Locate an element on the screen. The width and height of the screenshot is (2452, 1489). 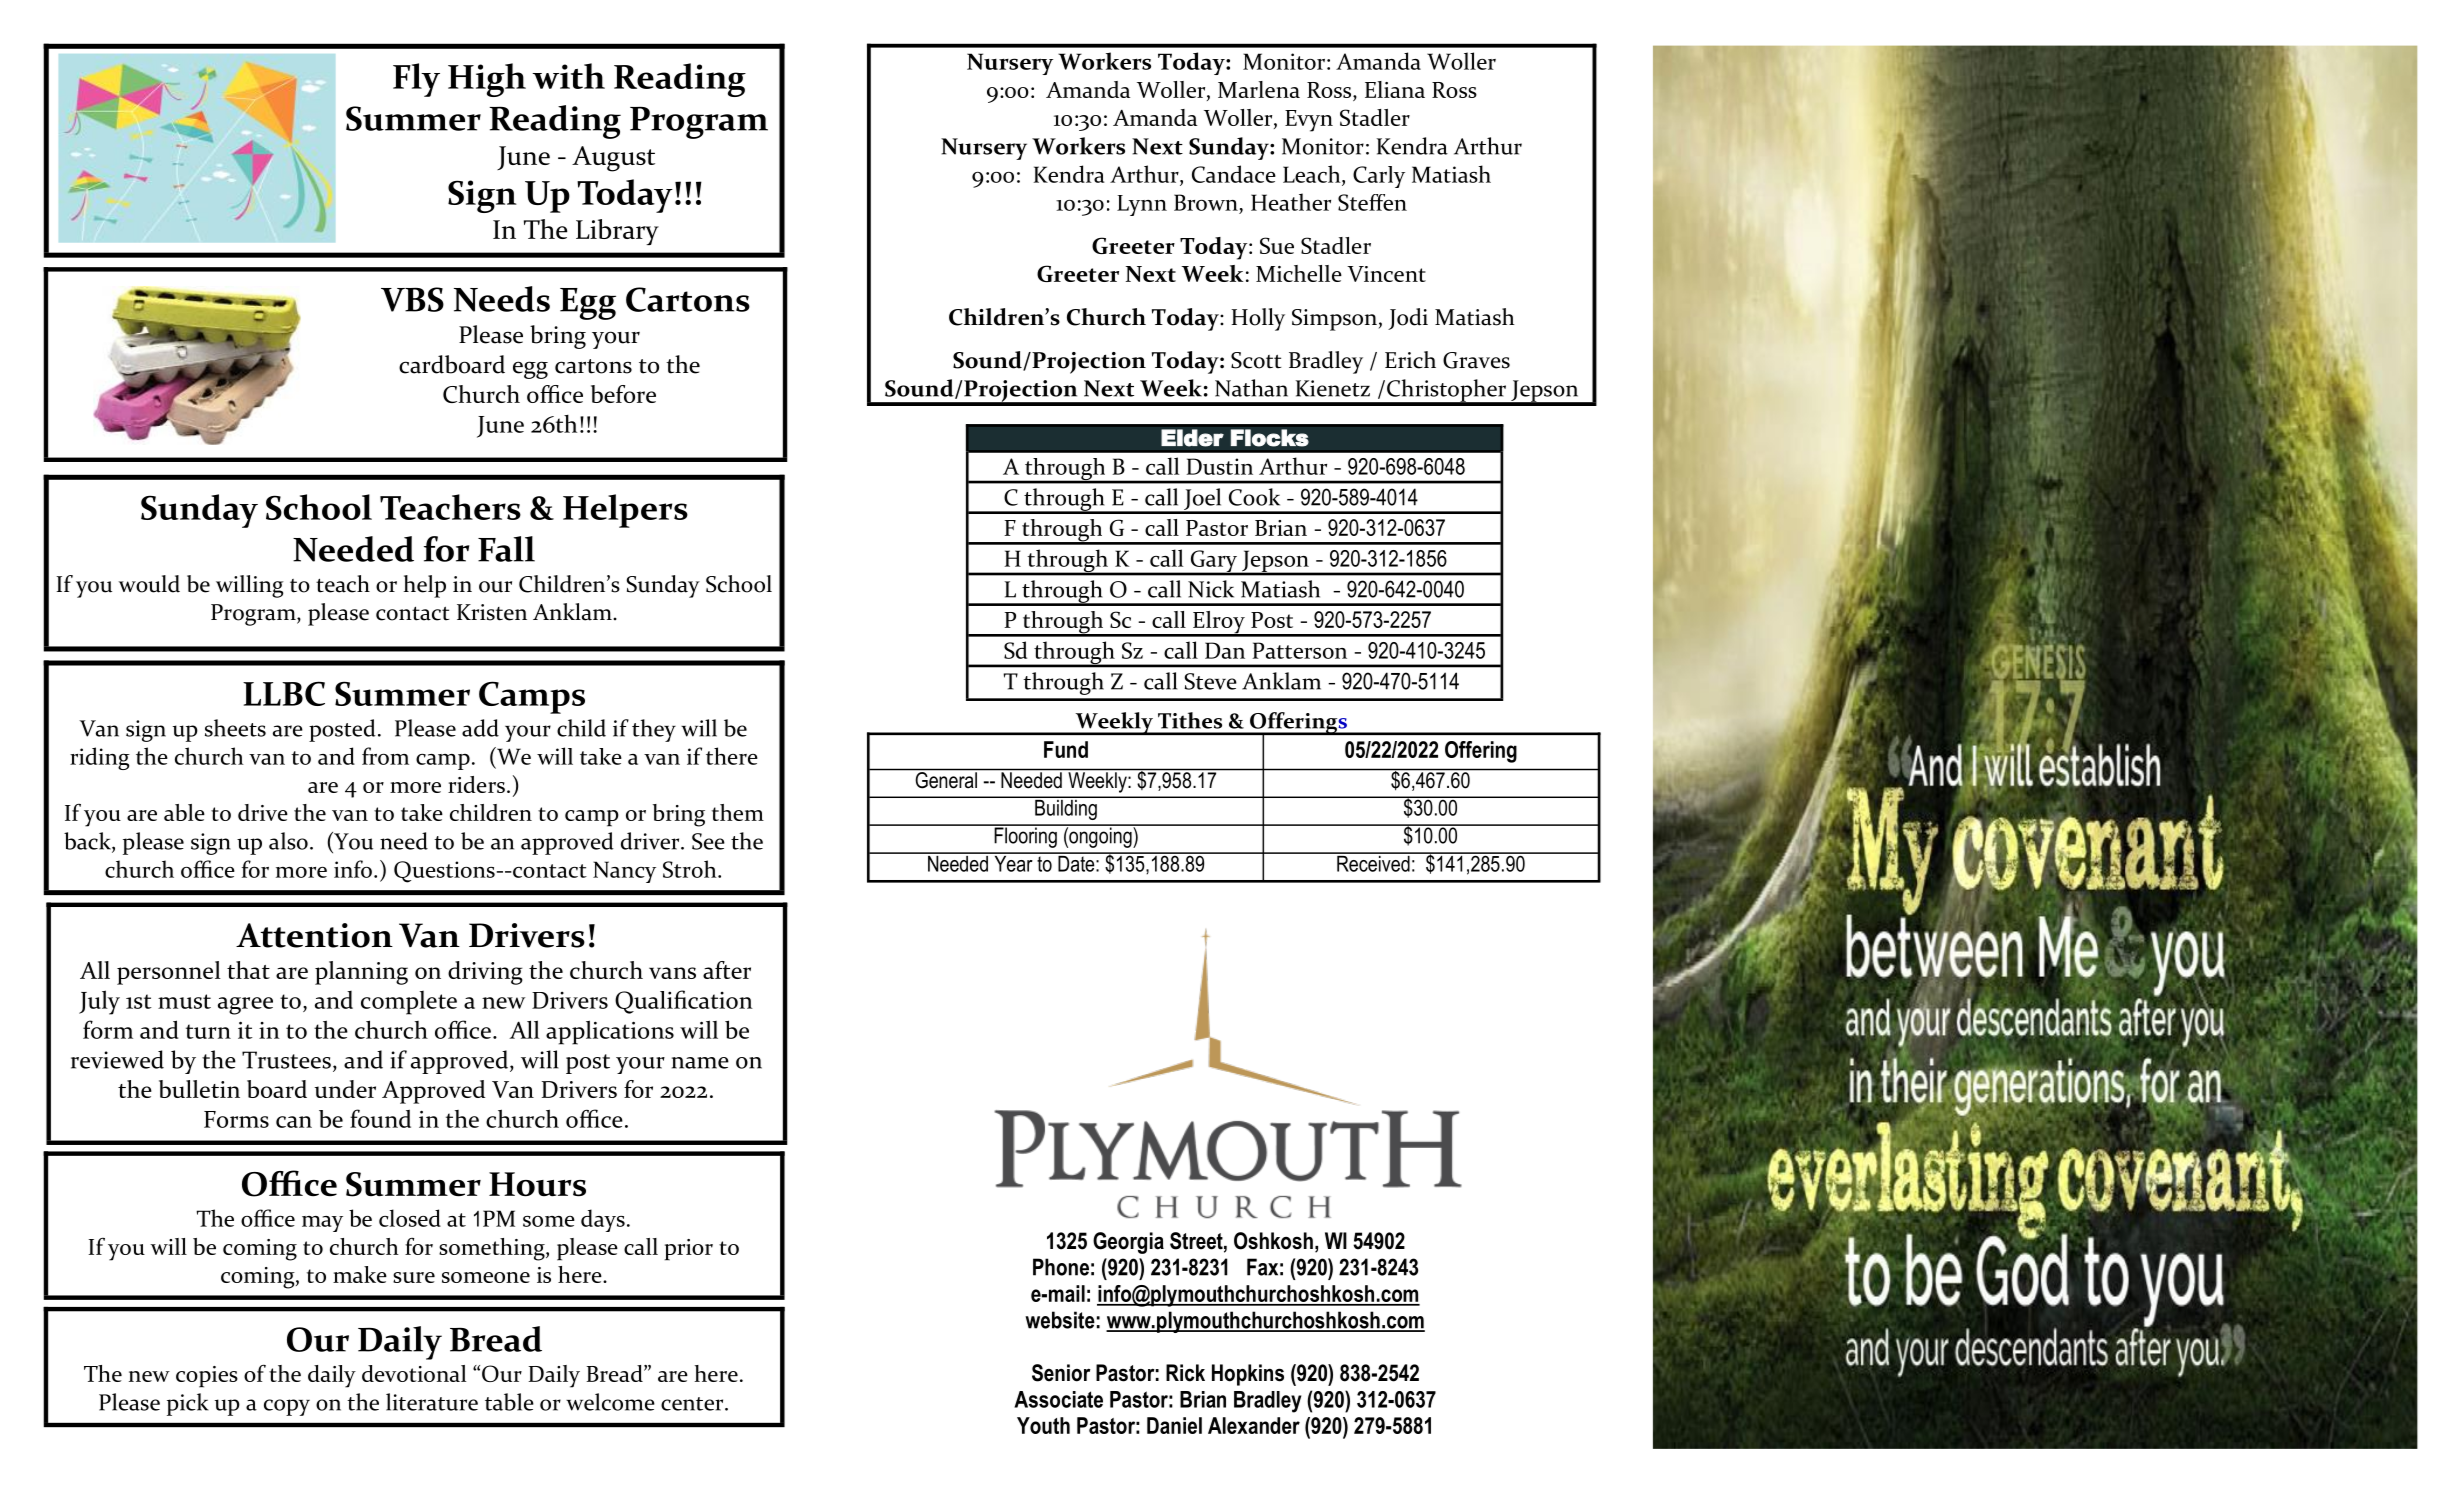
Hopkins is located at coordinates (1248, 1375).
